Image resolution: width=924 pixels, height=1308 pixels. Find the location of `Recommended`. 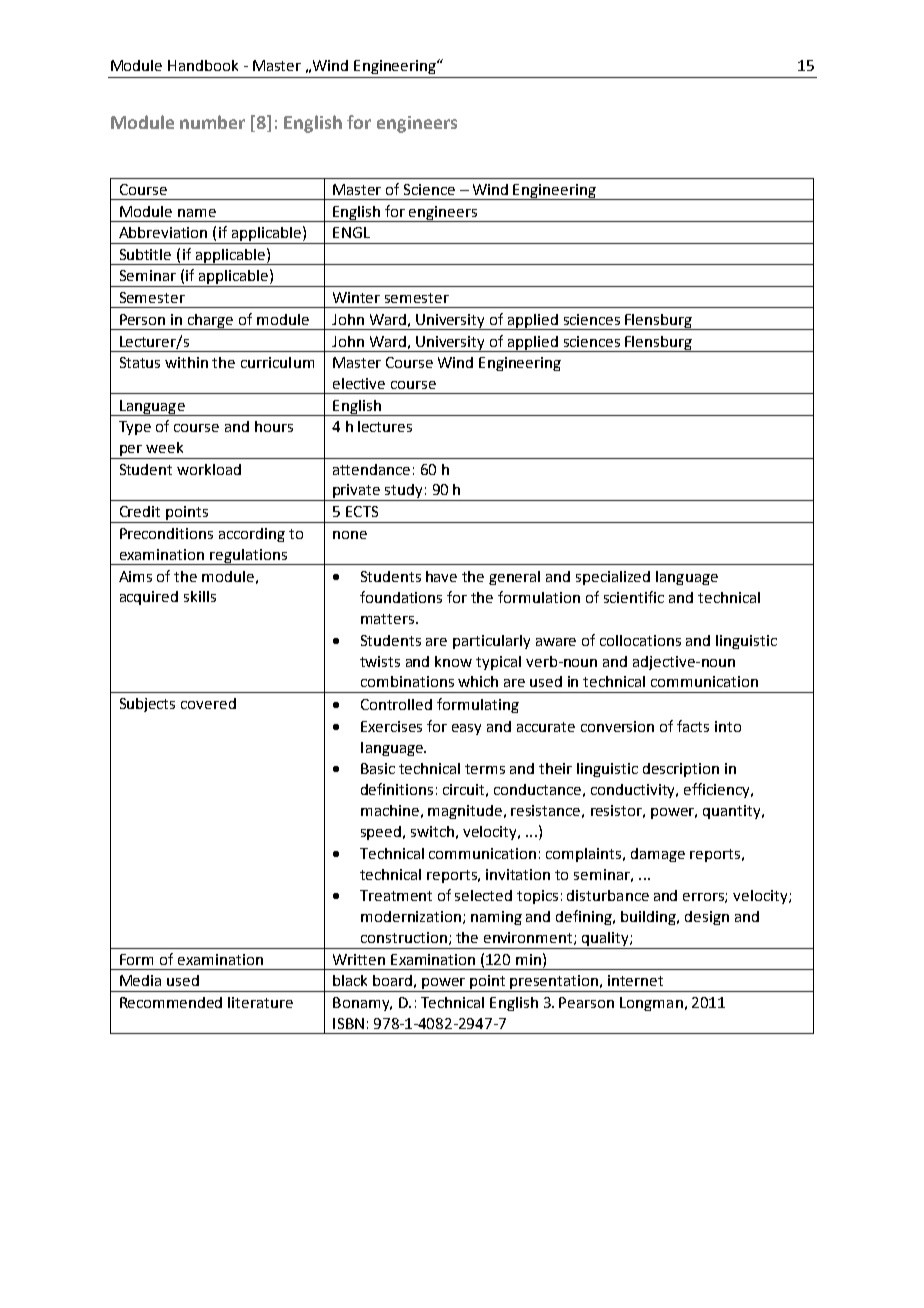

Recommended is located at coordinates (171, 1002).
